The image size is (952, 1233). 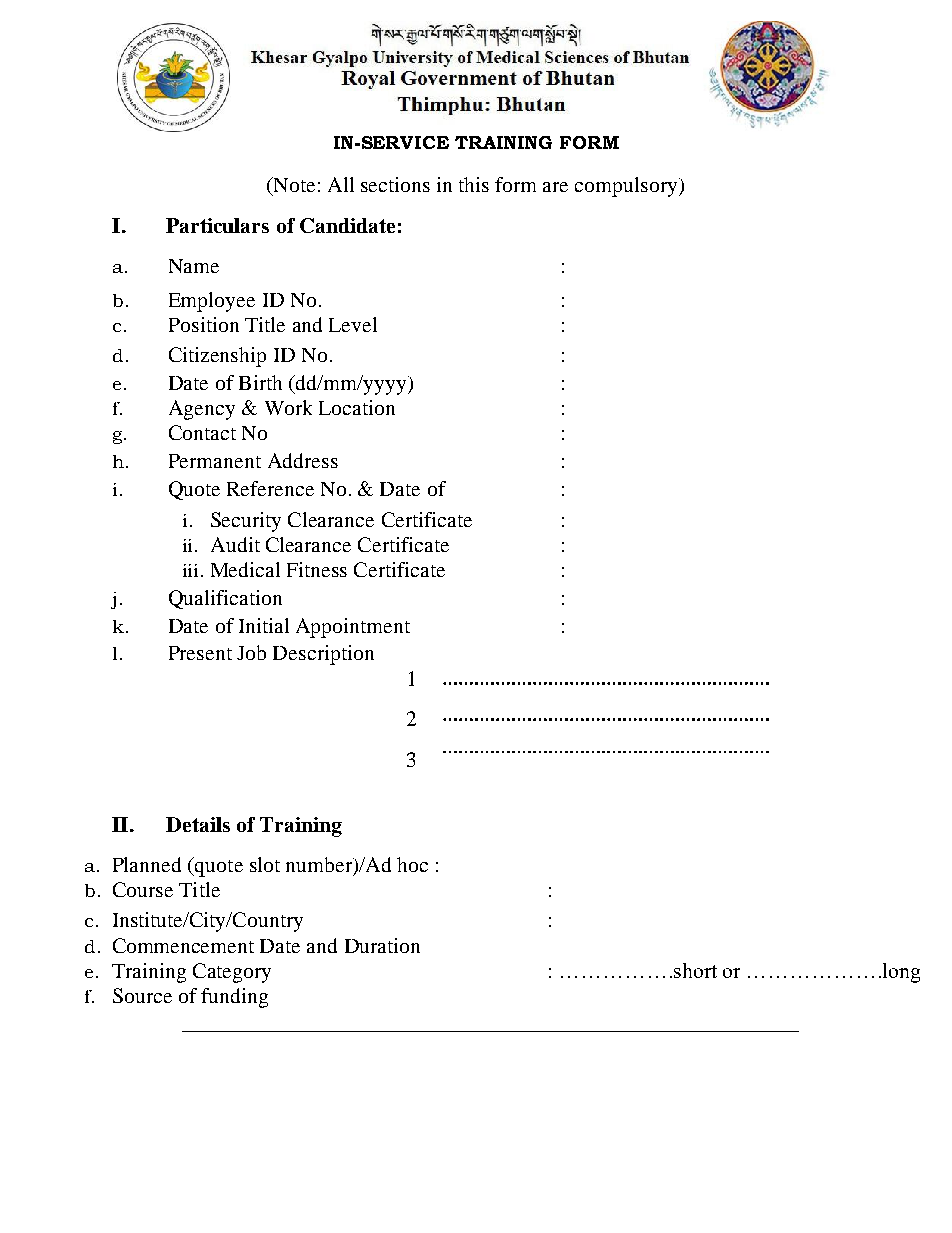 I want to click on hoc, so click(x=412, y=864).
